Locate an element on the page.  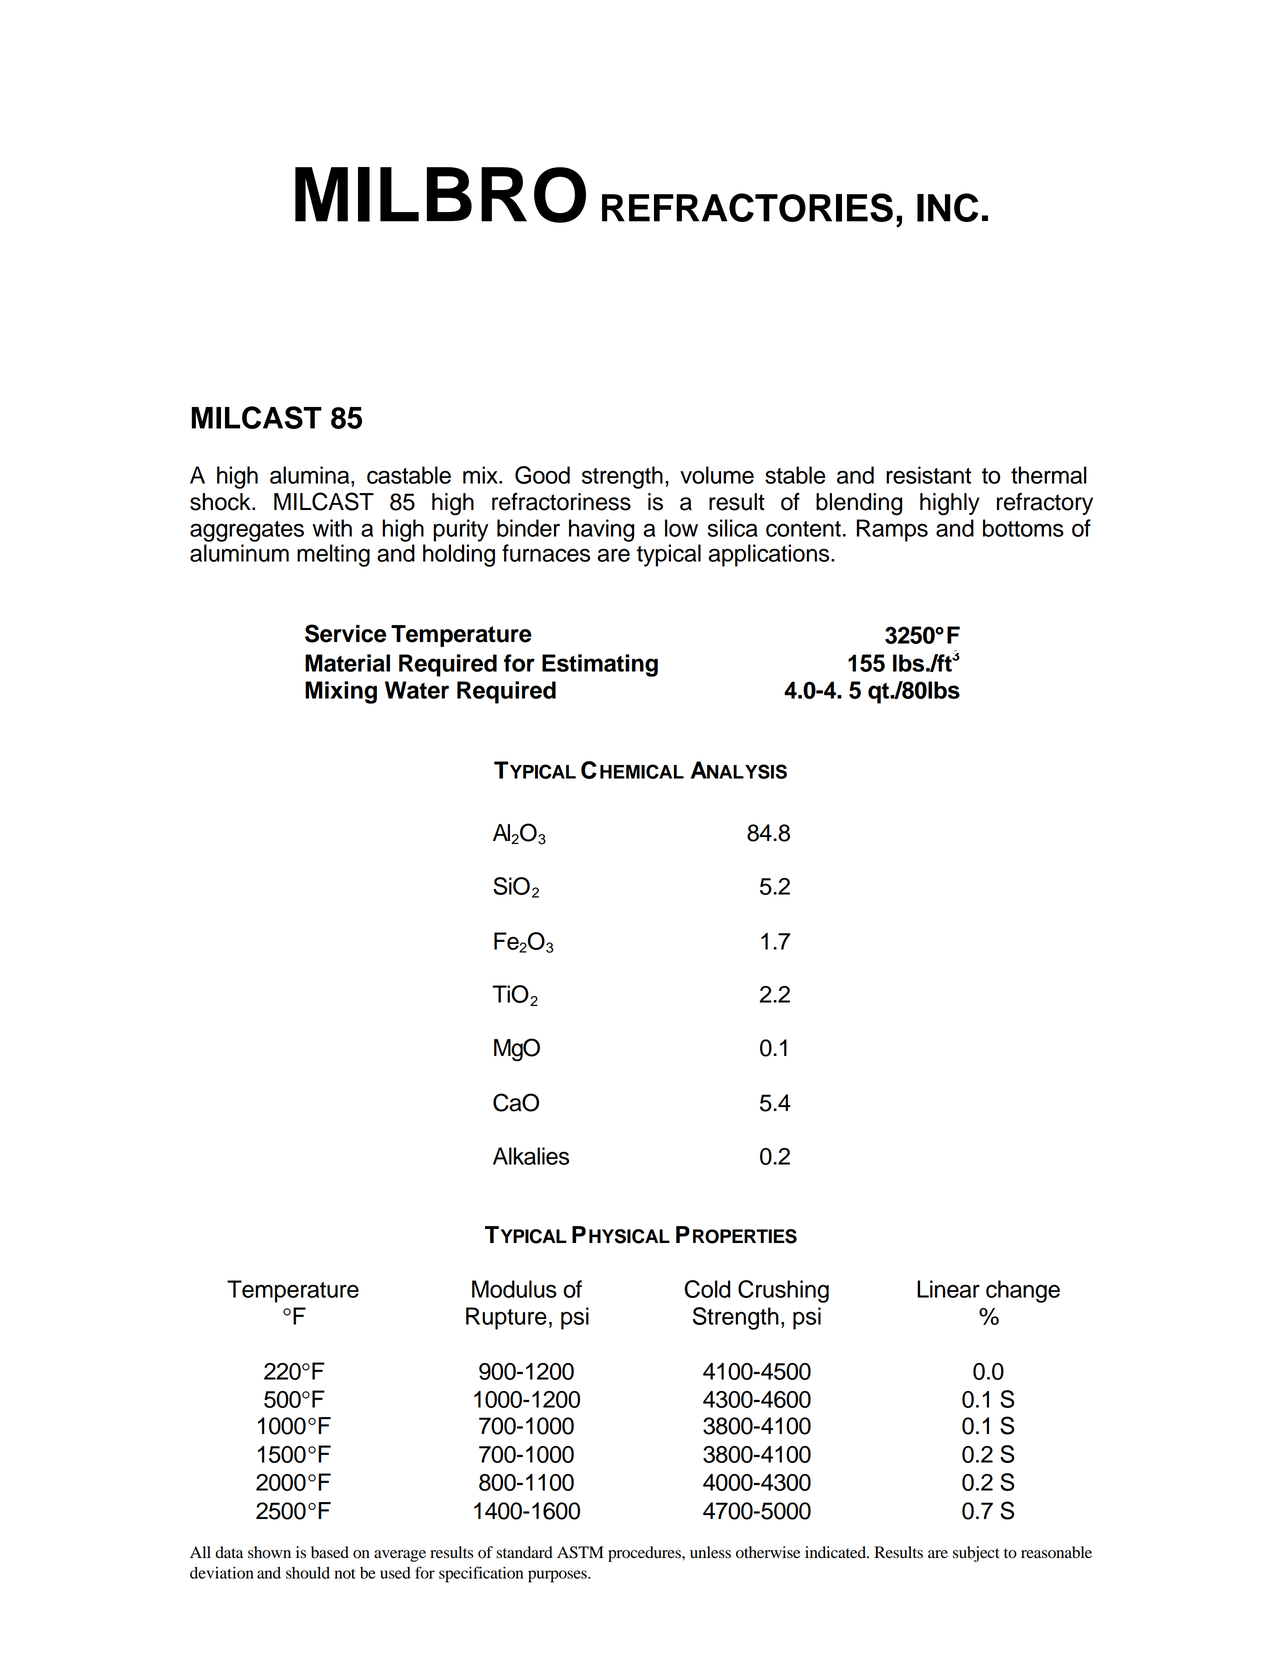
Cold is located at coordinates (707, 1289).
